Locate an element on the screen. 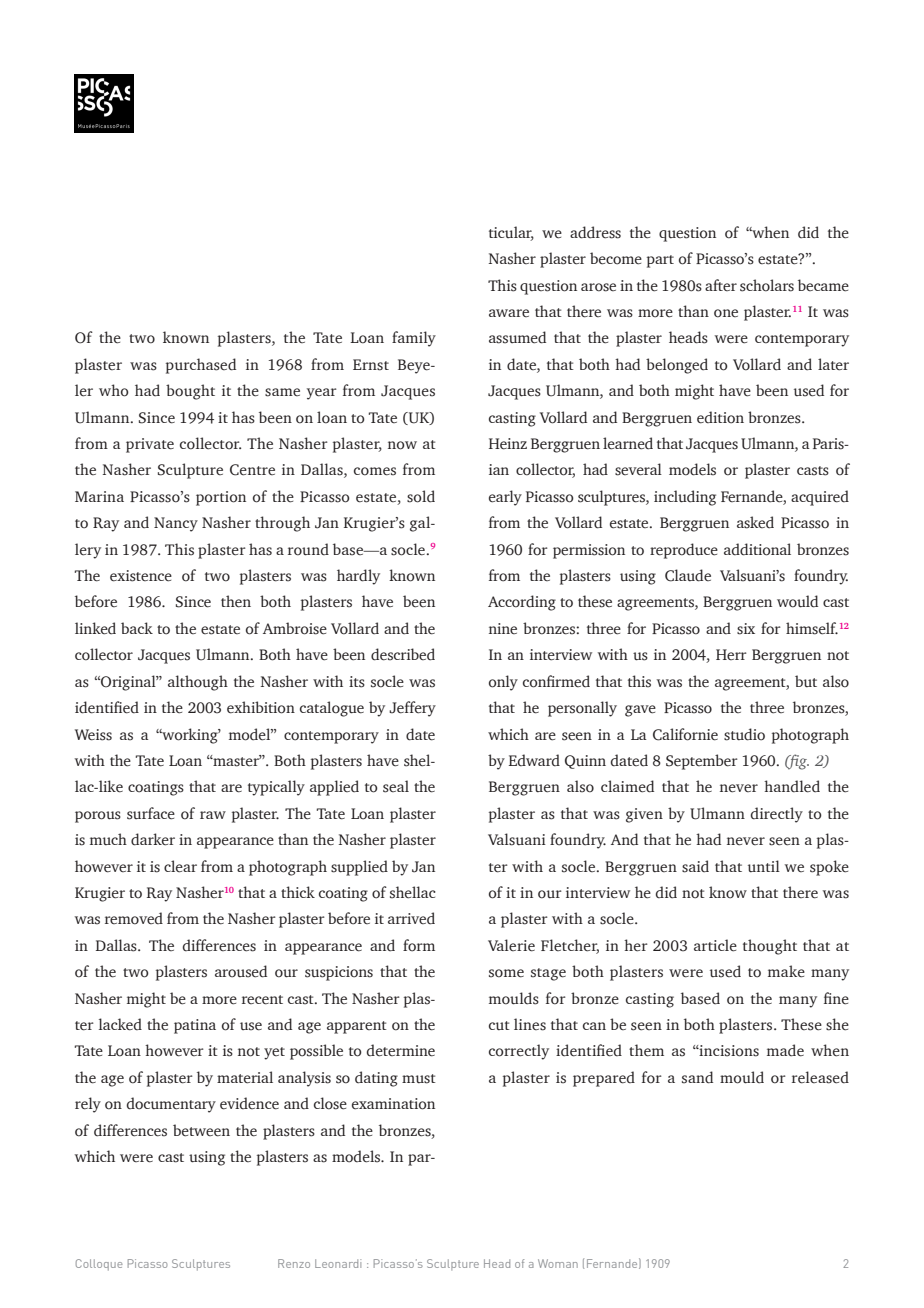  scholars is located at coordinates (767, 285).
